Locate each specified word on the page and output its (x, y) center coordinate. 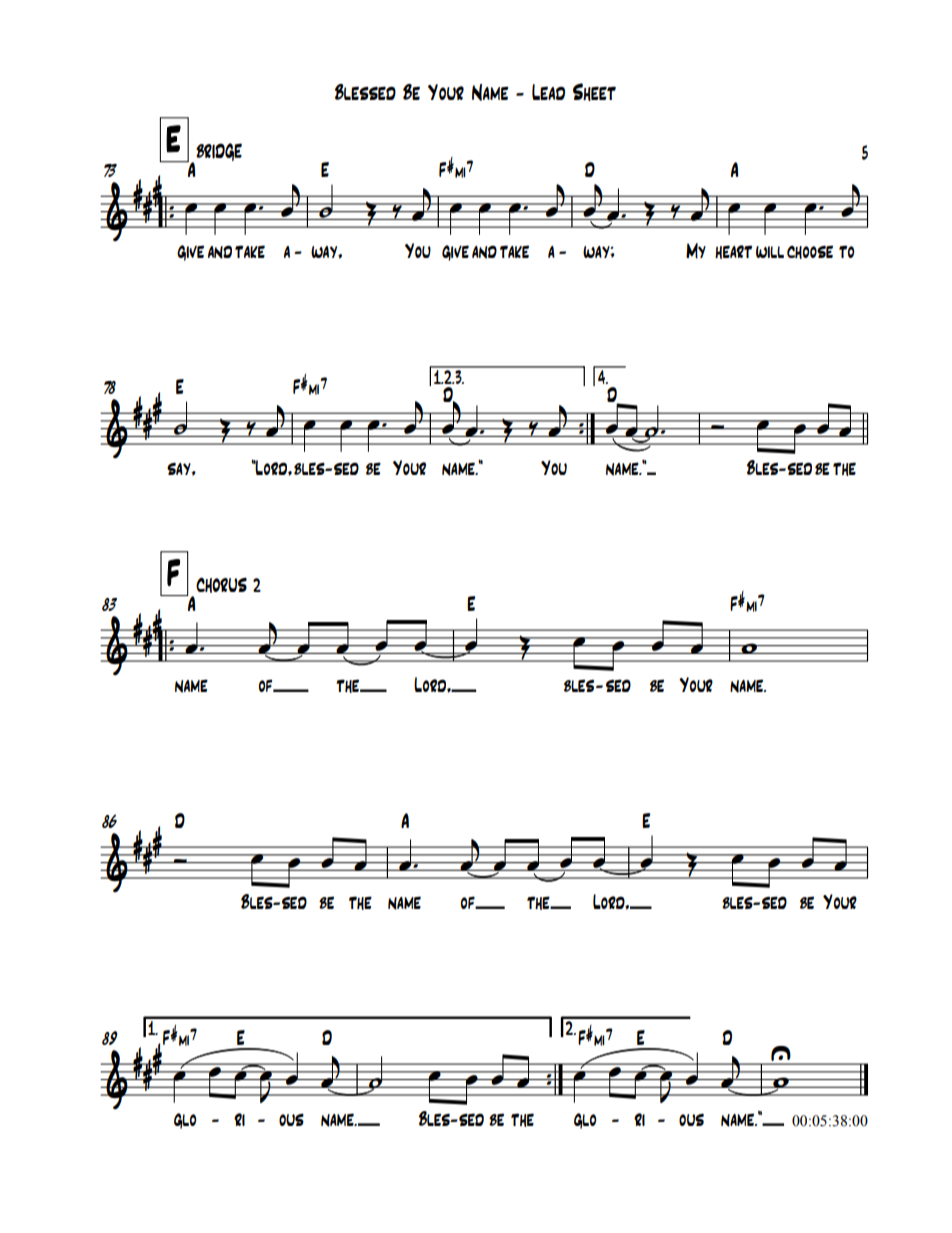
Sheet (594, 92)
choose (810, 252)
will (770, 252)
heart (734, 252)
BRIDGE (219, 152)
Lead (548, 92)
